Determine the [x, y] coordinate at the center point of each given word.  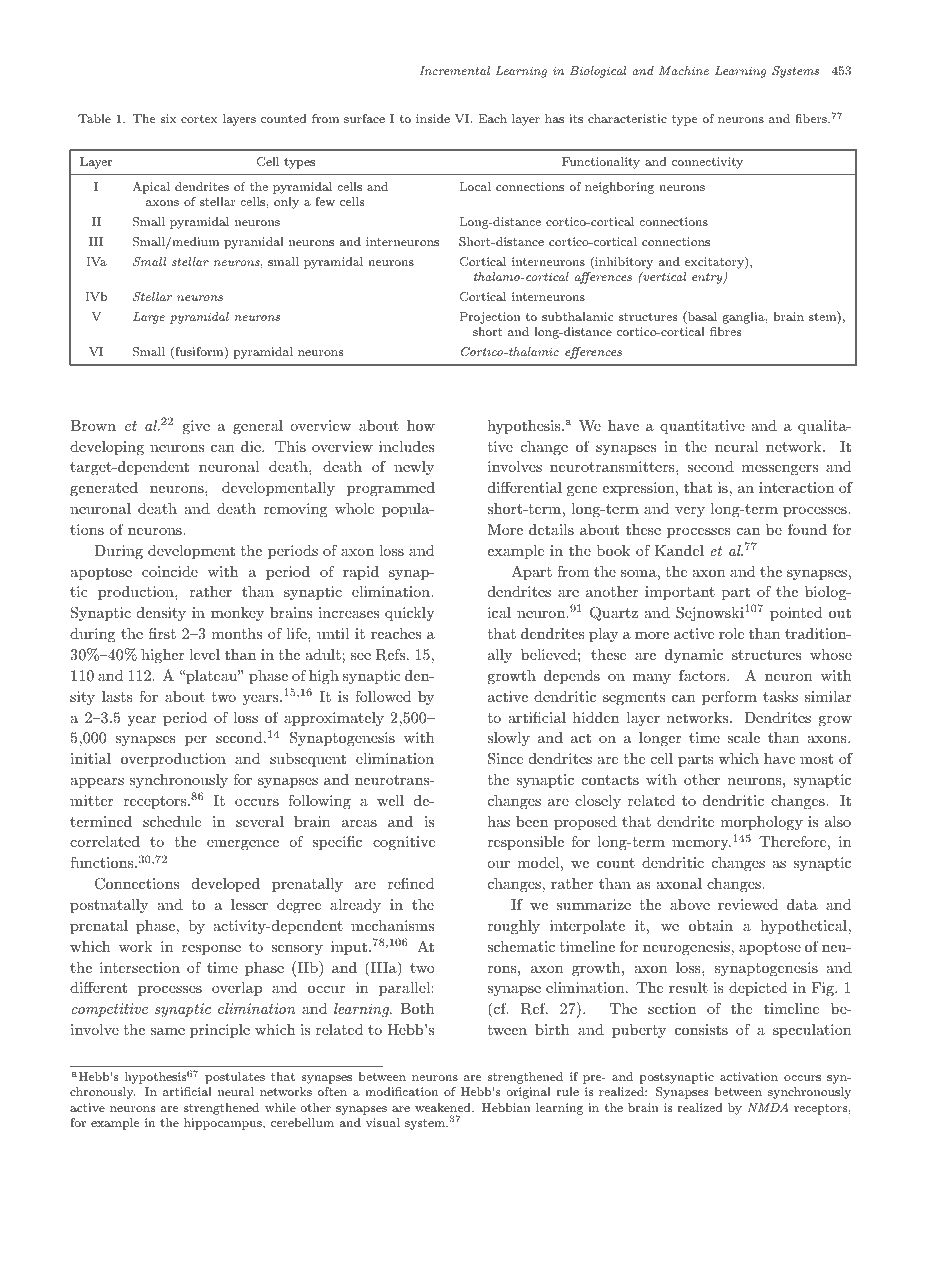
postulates [235, 1078]
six [168, 118]
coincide [170, 571]
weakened [444, 1107]
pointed [796, 614]
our [498, 864]
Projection [490, 318]
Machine [684, 70]
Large [149, 318]
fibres [725, 331]
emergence [243, 845]
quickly [410, 614]
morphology [762, 823]
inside [433, 118]
